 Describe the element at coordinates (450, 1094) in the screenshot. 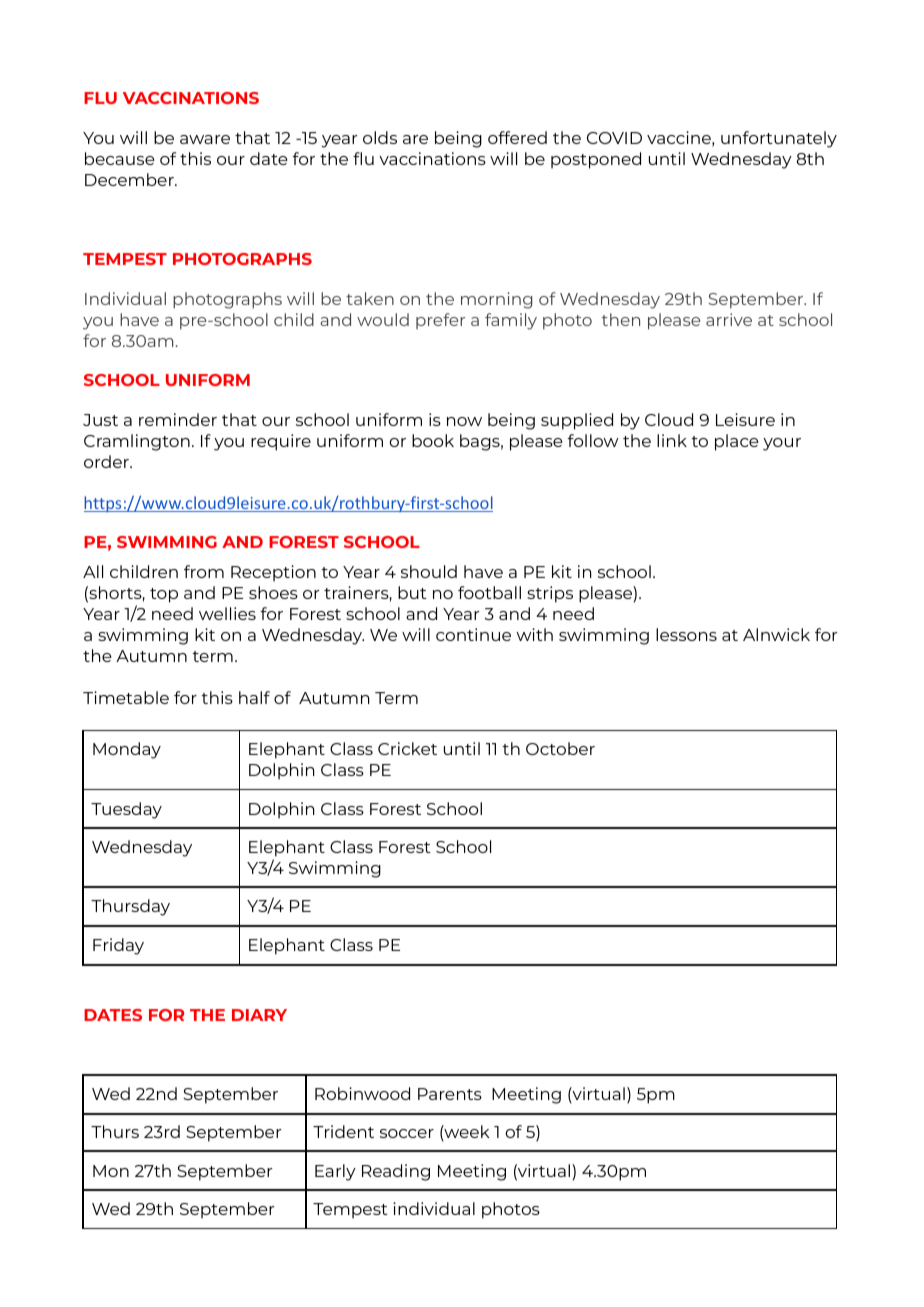

I see `Parents` at that location.
